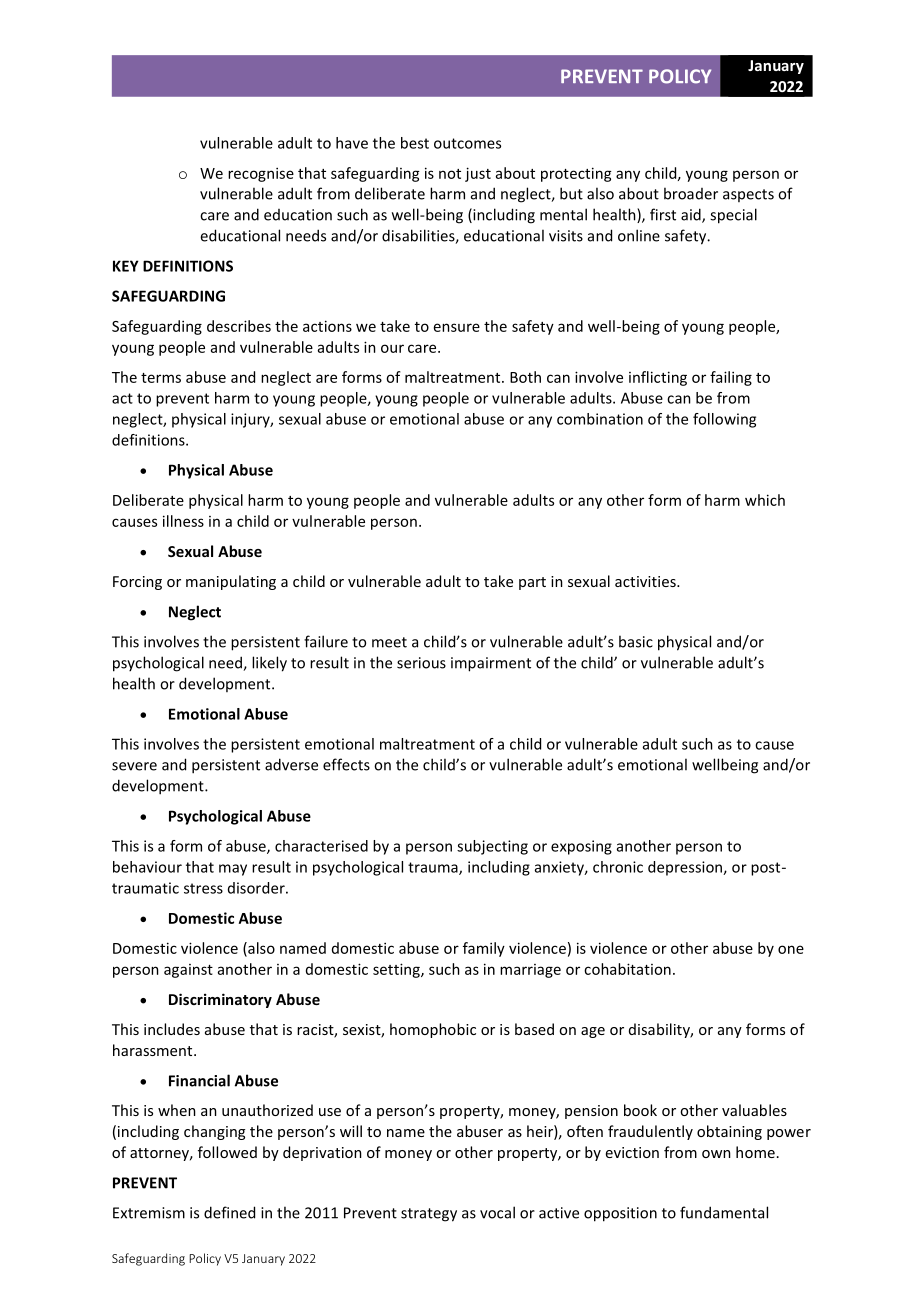 The image size is (924, 1308). What do you see at coordinates (691, 193) in the image?
I see `broader` at bounding box center [691, 193].
